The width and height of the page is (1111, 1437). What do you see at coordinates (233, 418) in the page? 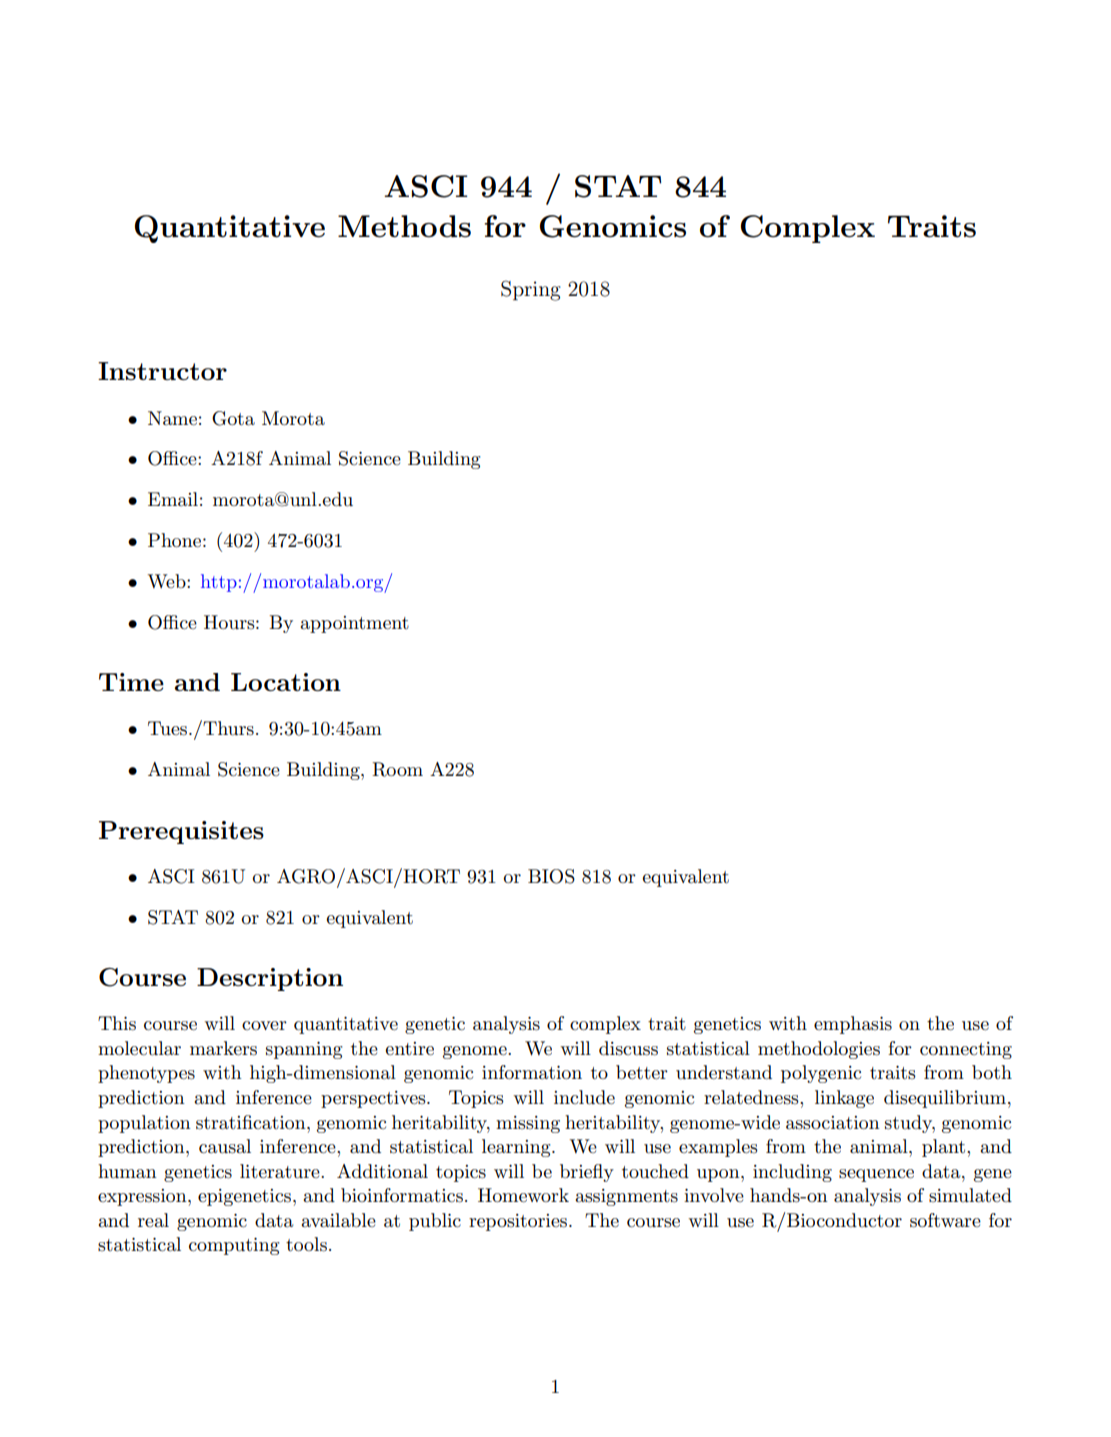
I see `Gota` at bounding box center [233, 418].
